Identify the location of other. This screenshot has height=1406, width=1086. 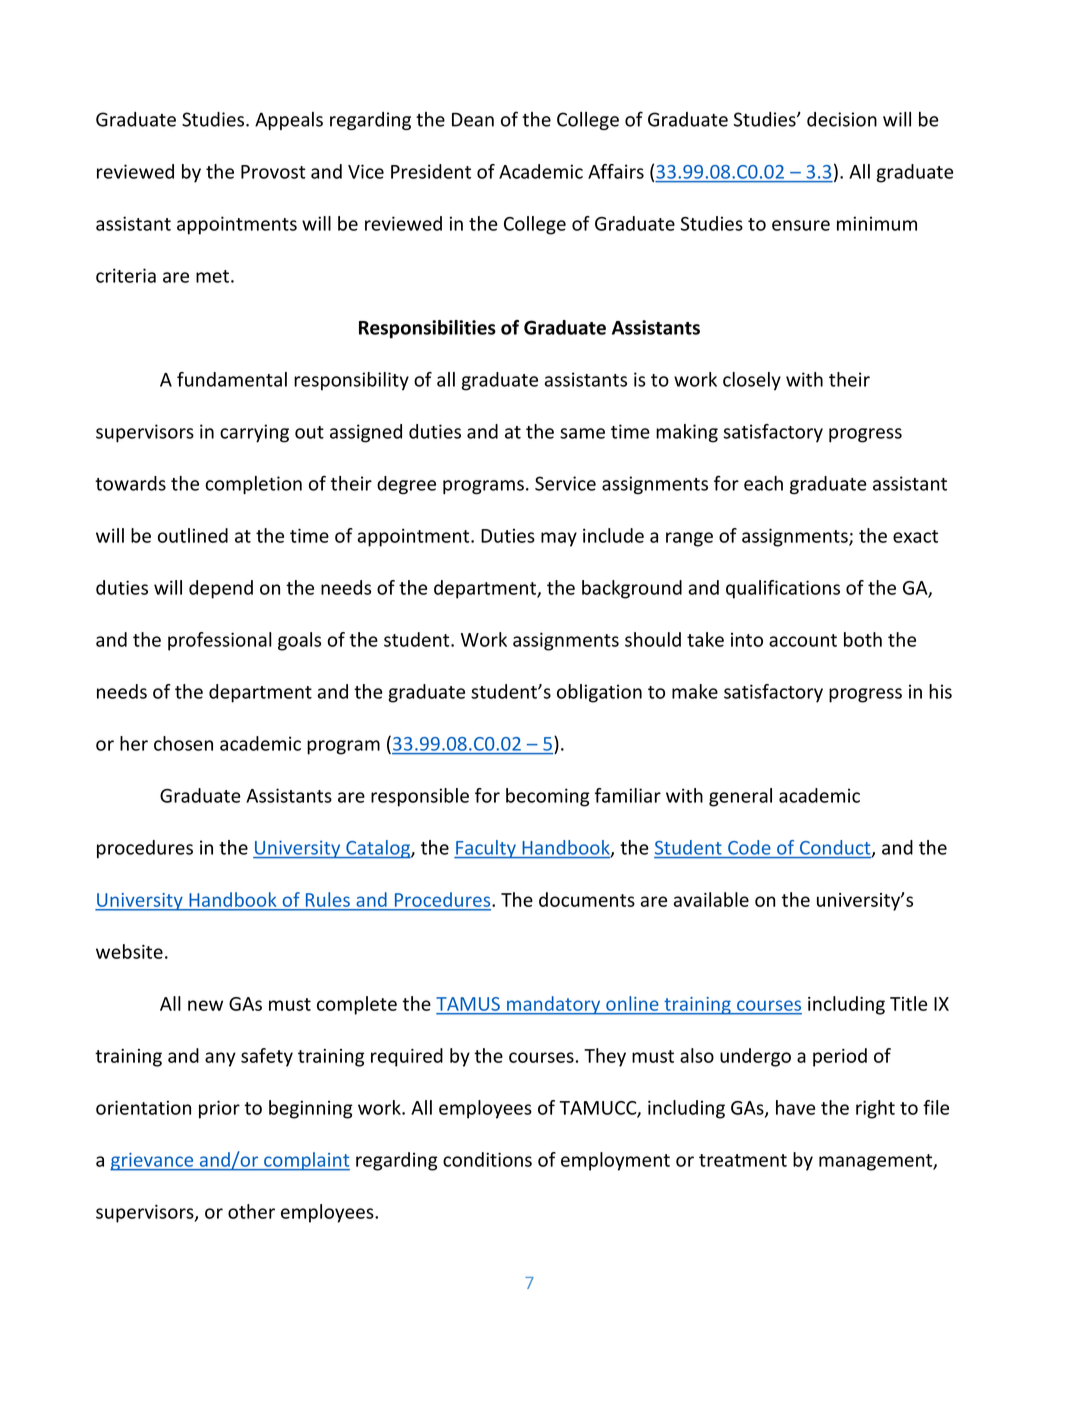
(251, 1211).
